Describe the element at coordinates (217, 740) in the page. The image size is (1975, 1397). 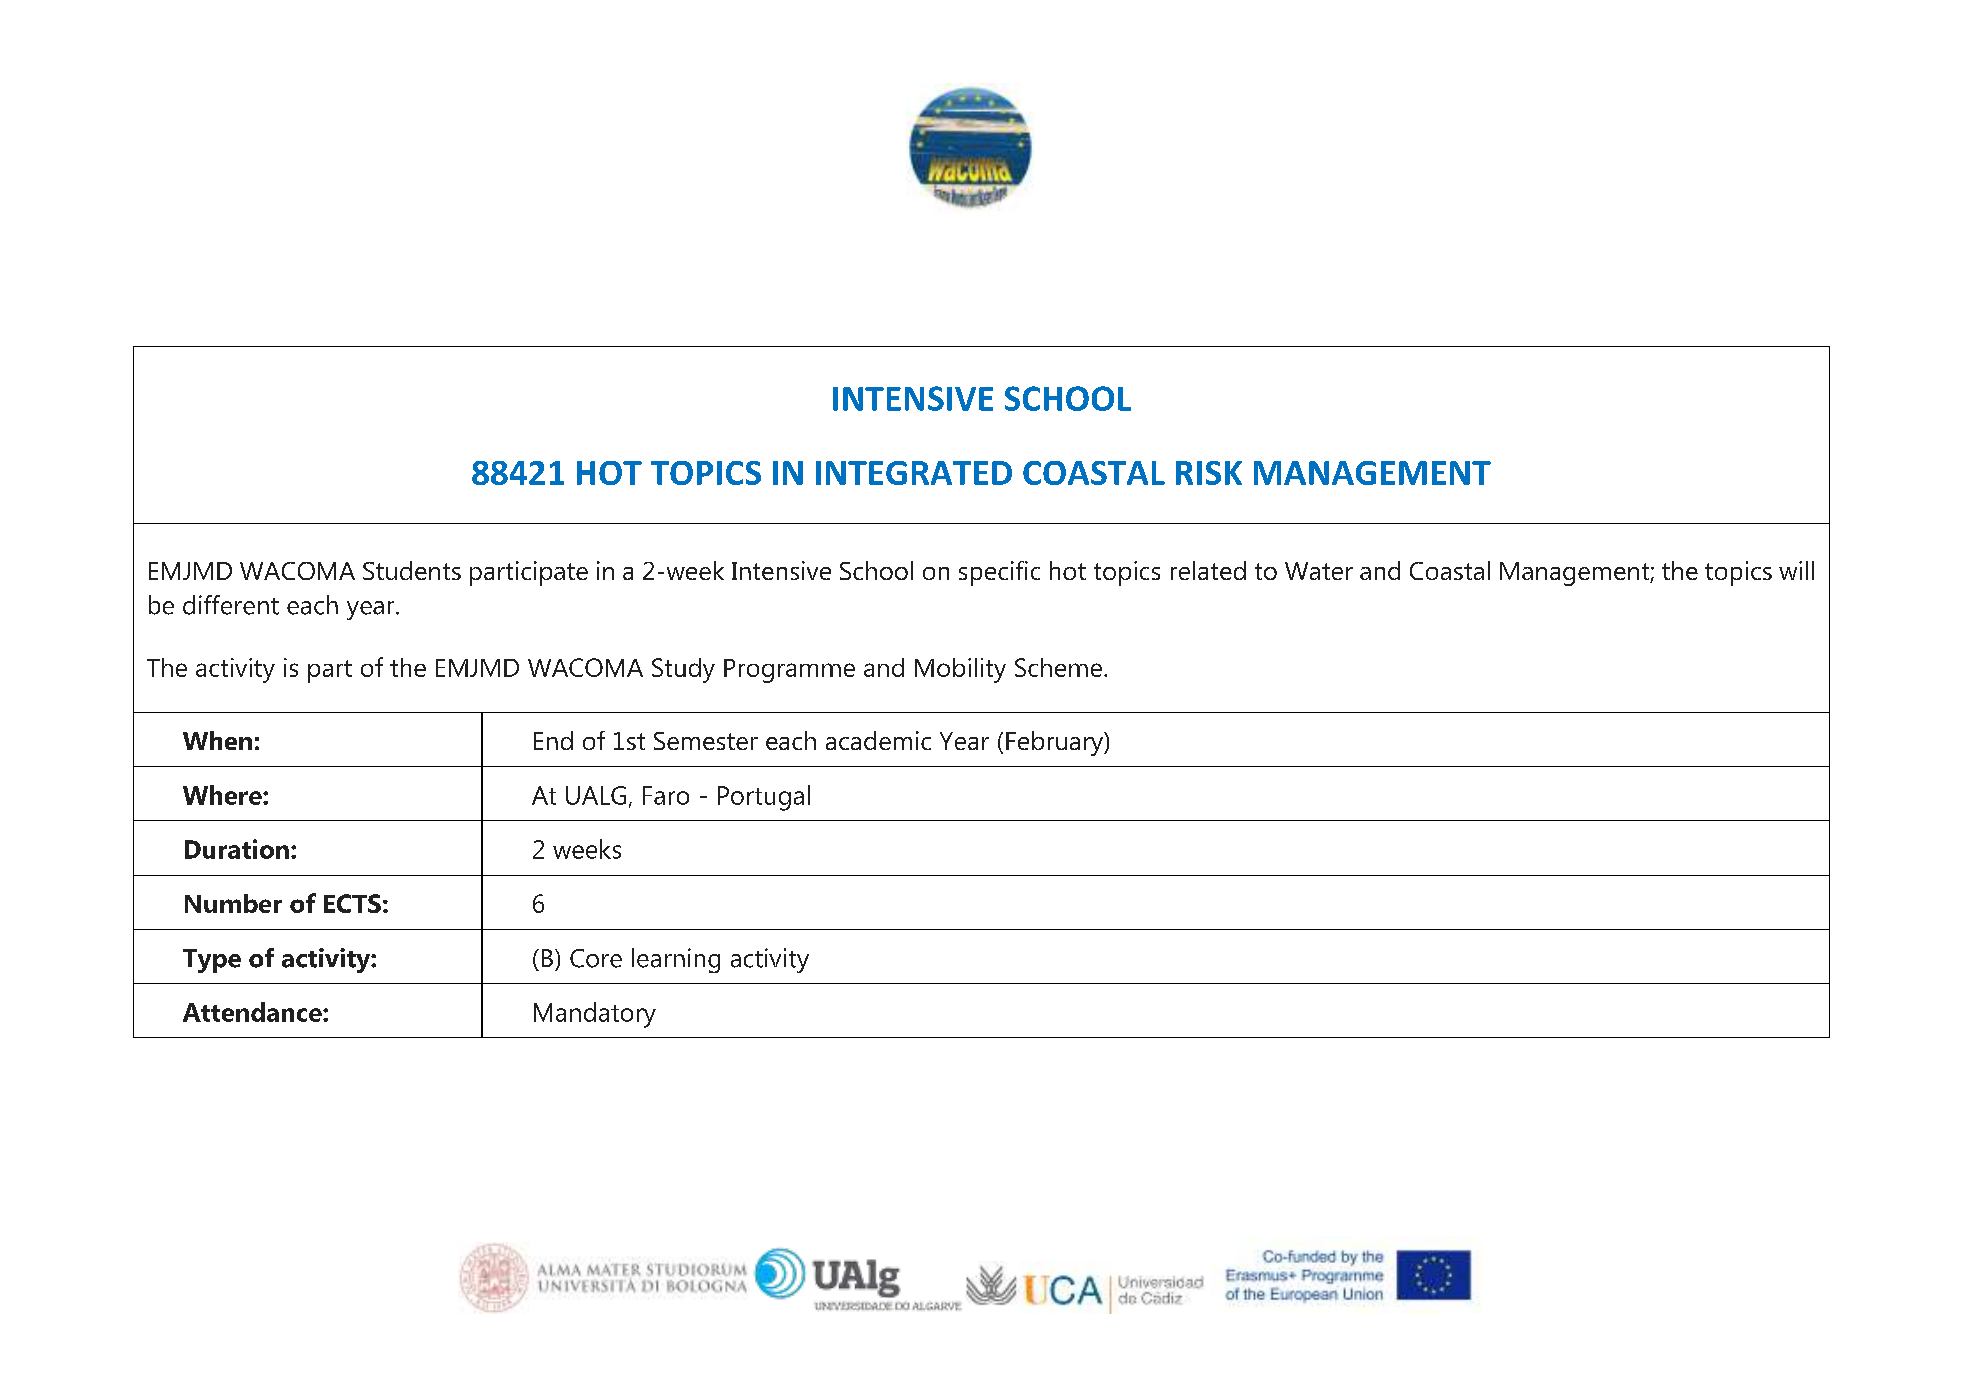
I see `When` at that location.
